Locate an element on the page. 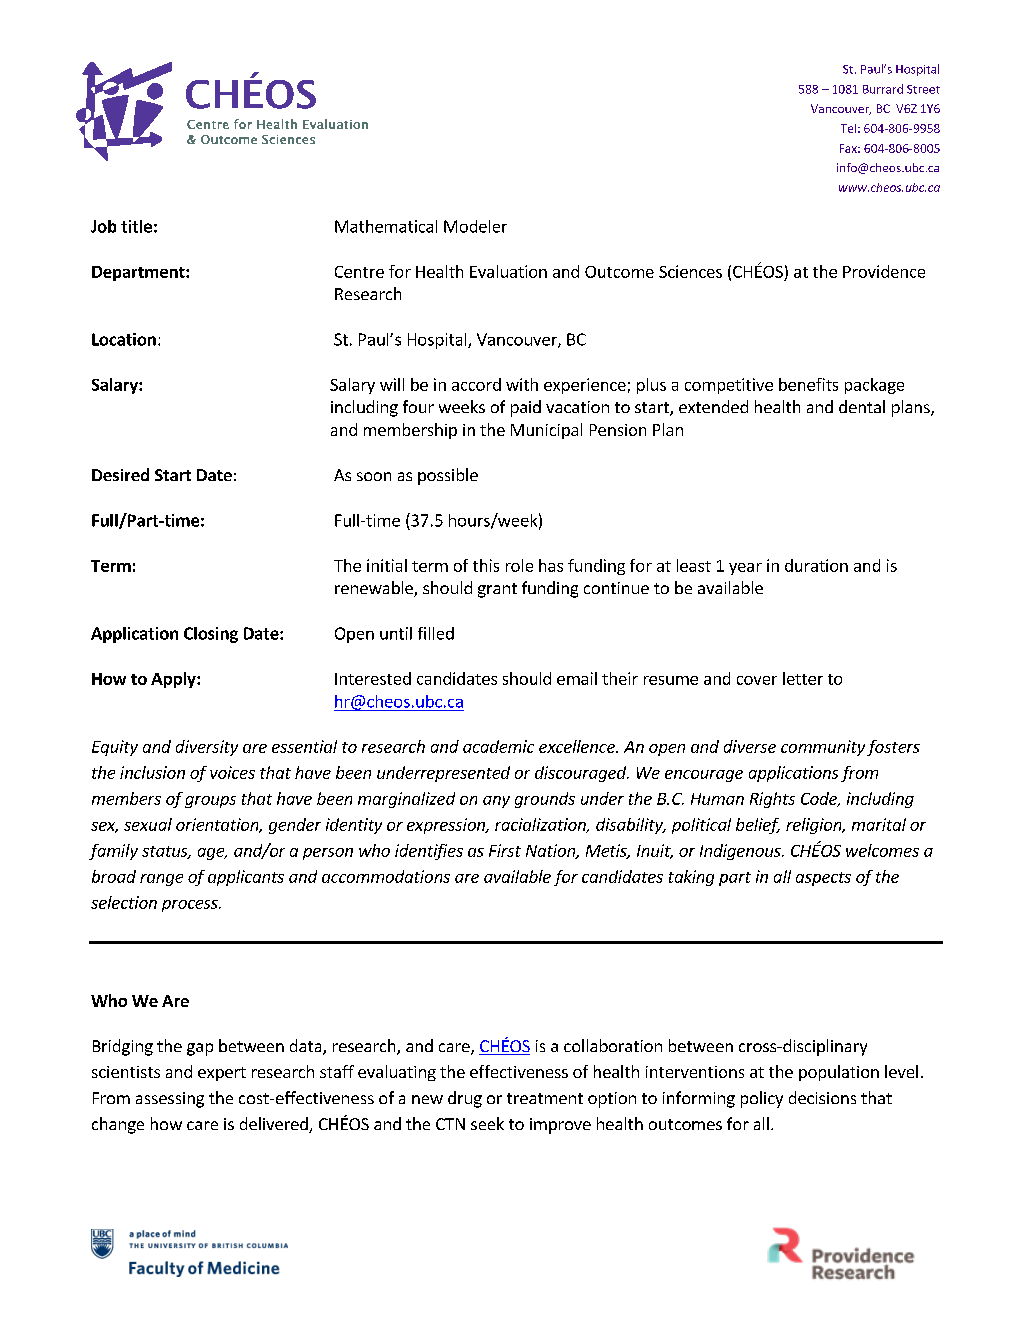 The height and width of the document is (1334, 1031). duration is located at coordinates (816, 565).
